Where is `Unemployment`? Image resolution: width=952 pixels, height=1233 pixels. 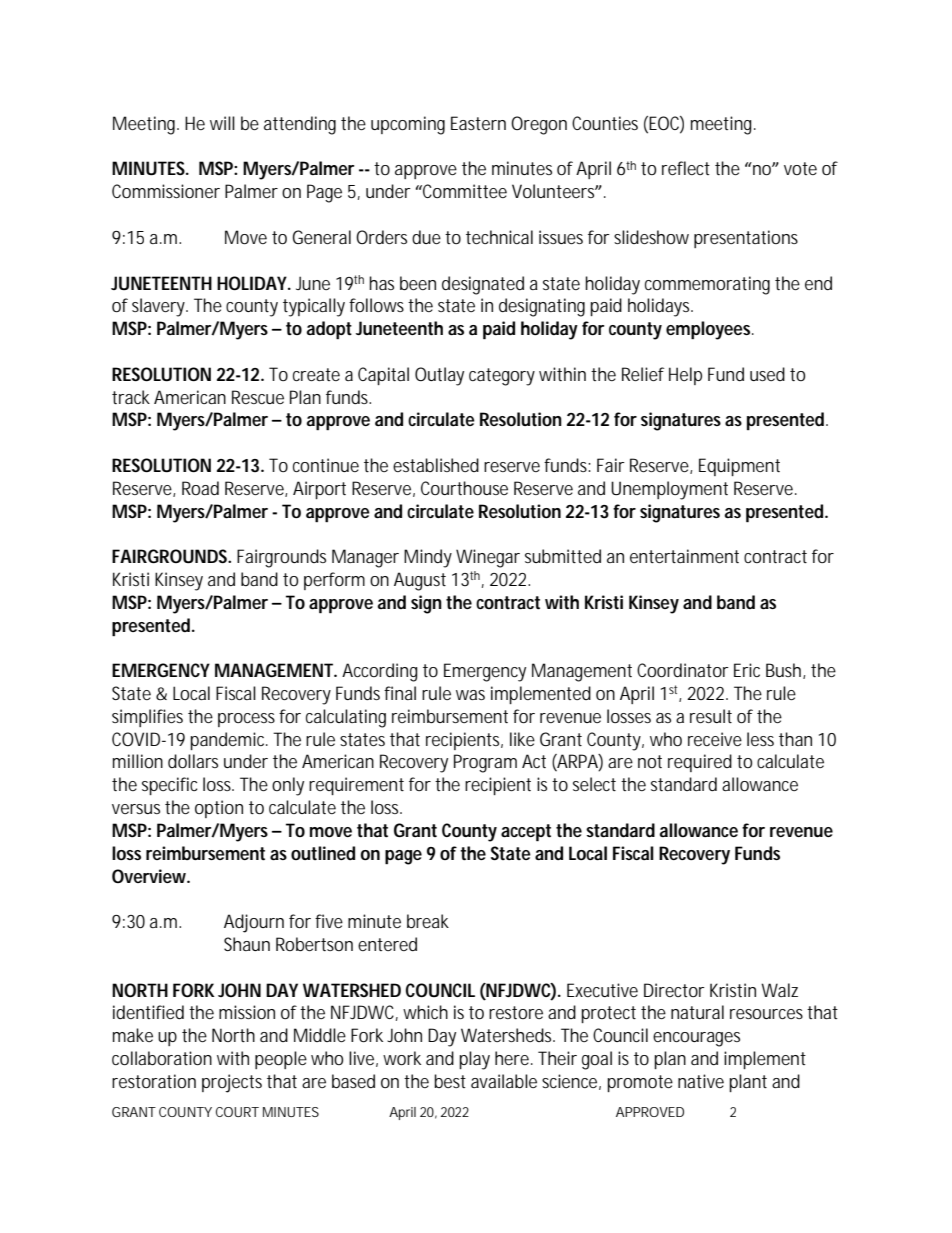
Unemployment is located at coordinates (669, 490).
